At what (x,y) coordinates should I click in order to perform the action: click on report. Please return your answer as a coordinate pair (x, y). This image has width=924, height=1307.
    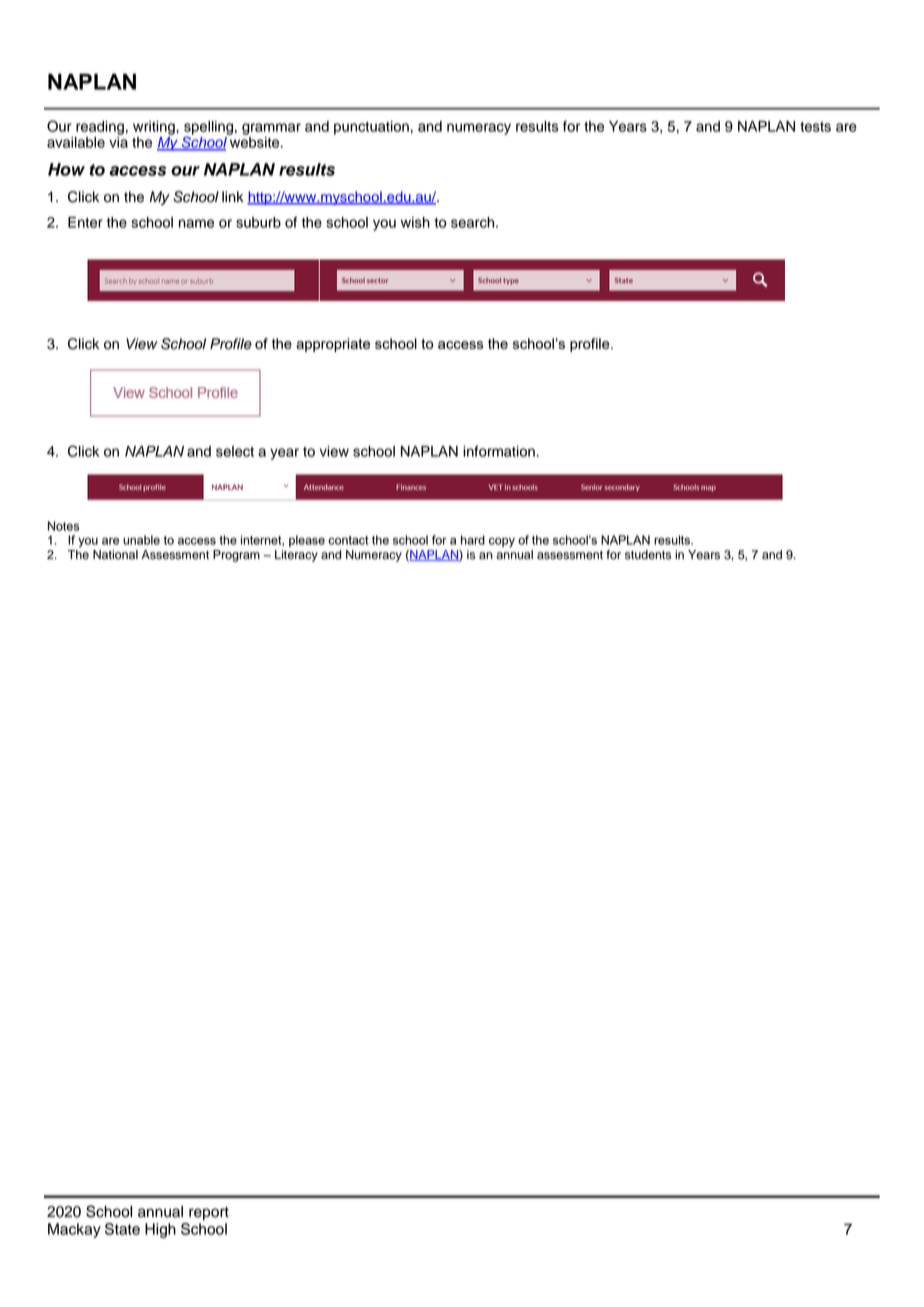
    Looking at the image, I should click on (209, 1214).
